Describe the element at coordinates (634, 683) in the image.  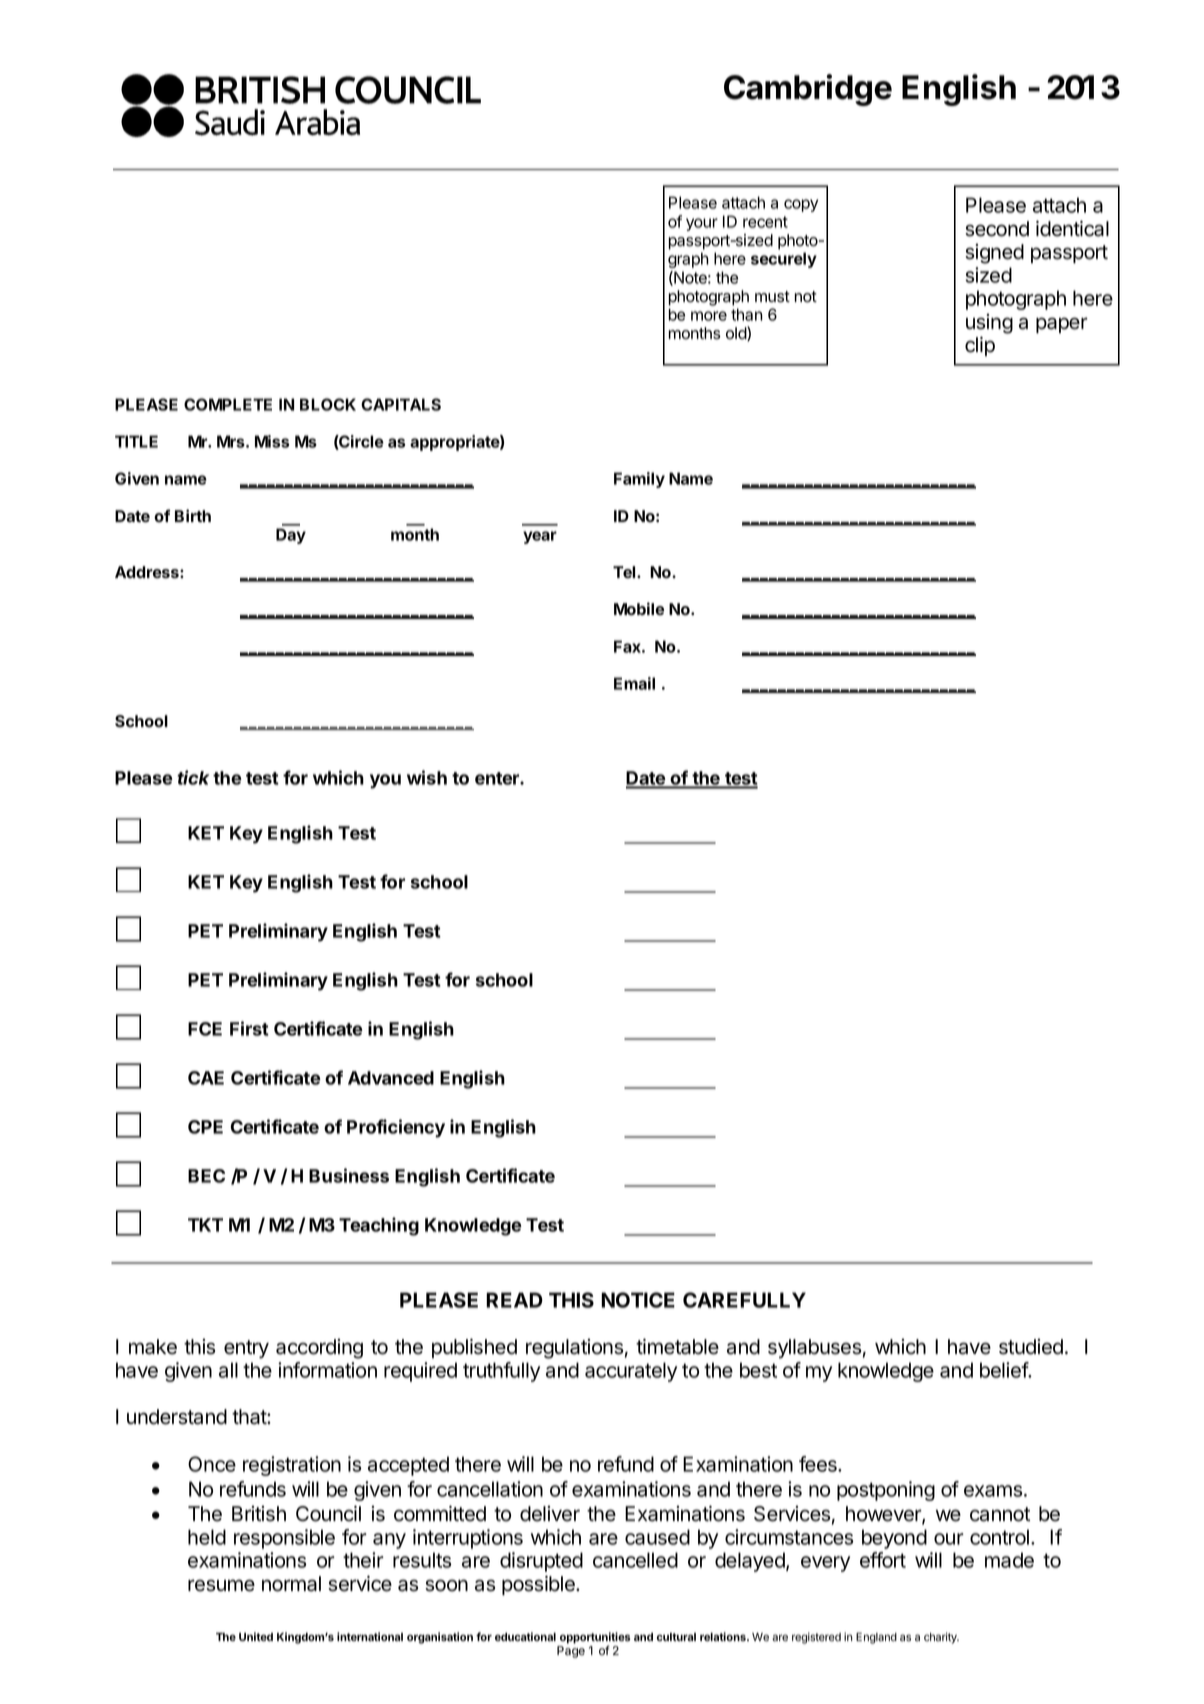
I see `Email` at that location.
